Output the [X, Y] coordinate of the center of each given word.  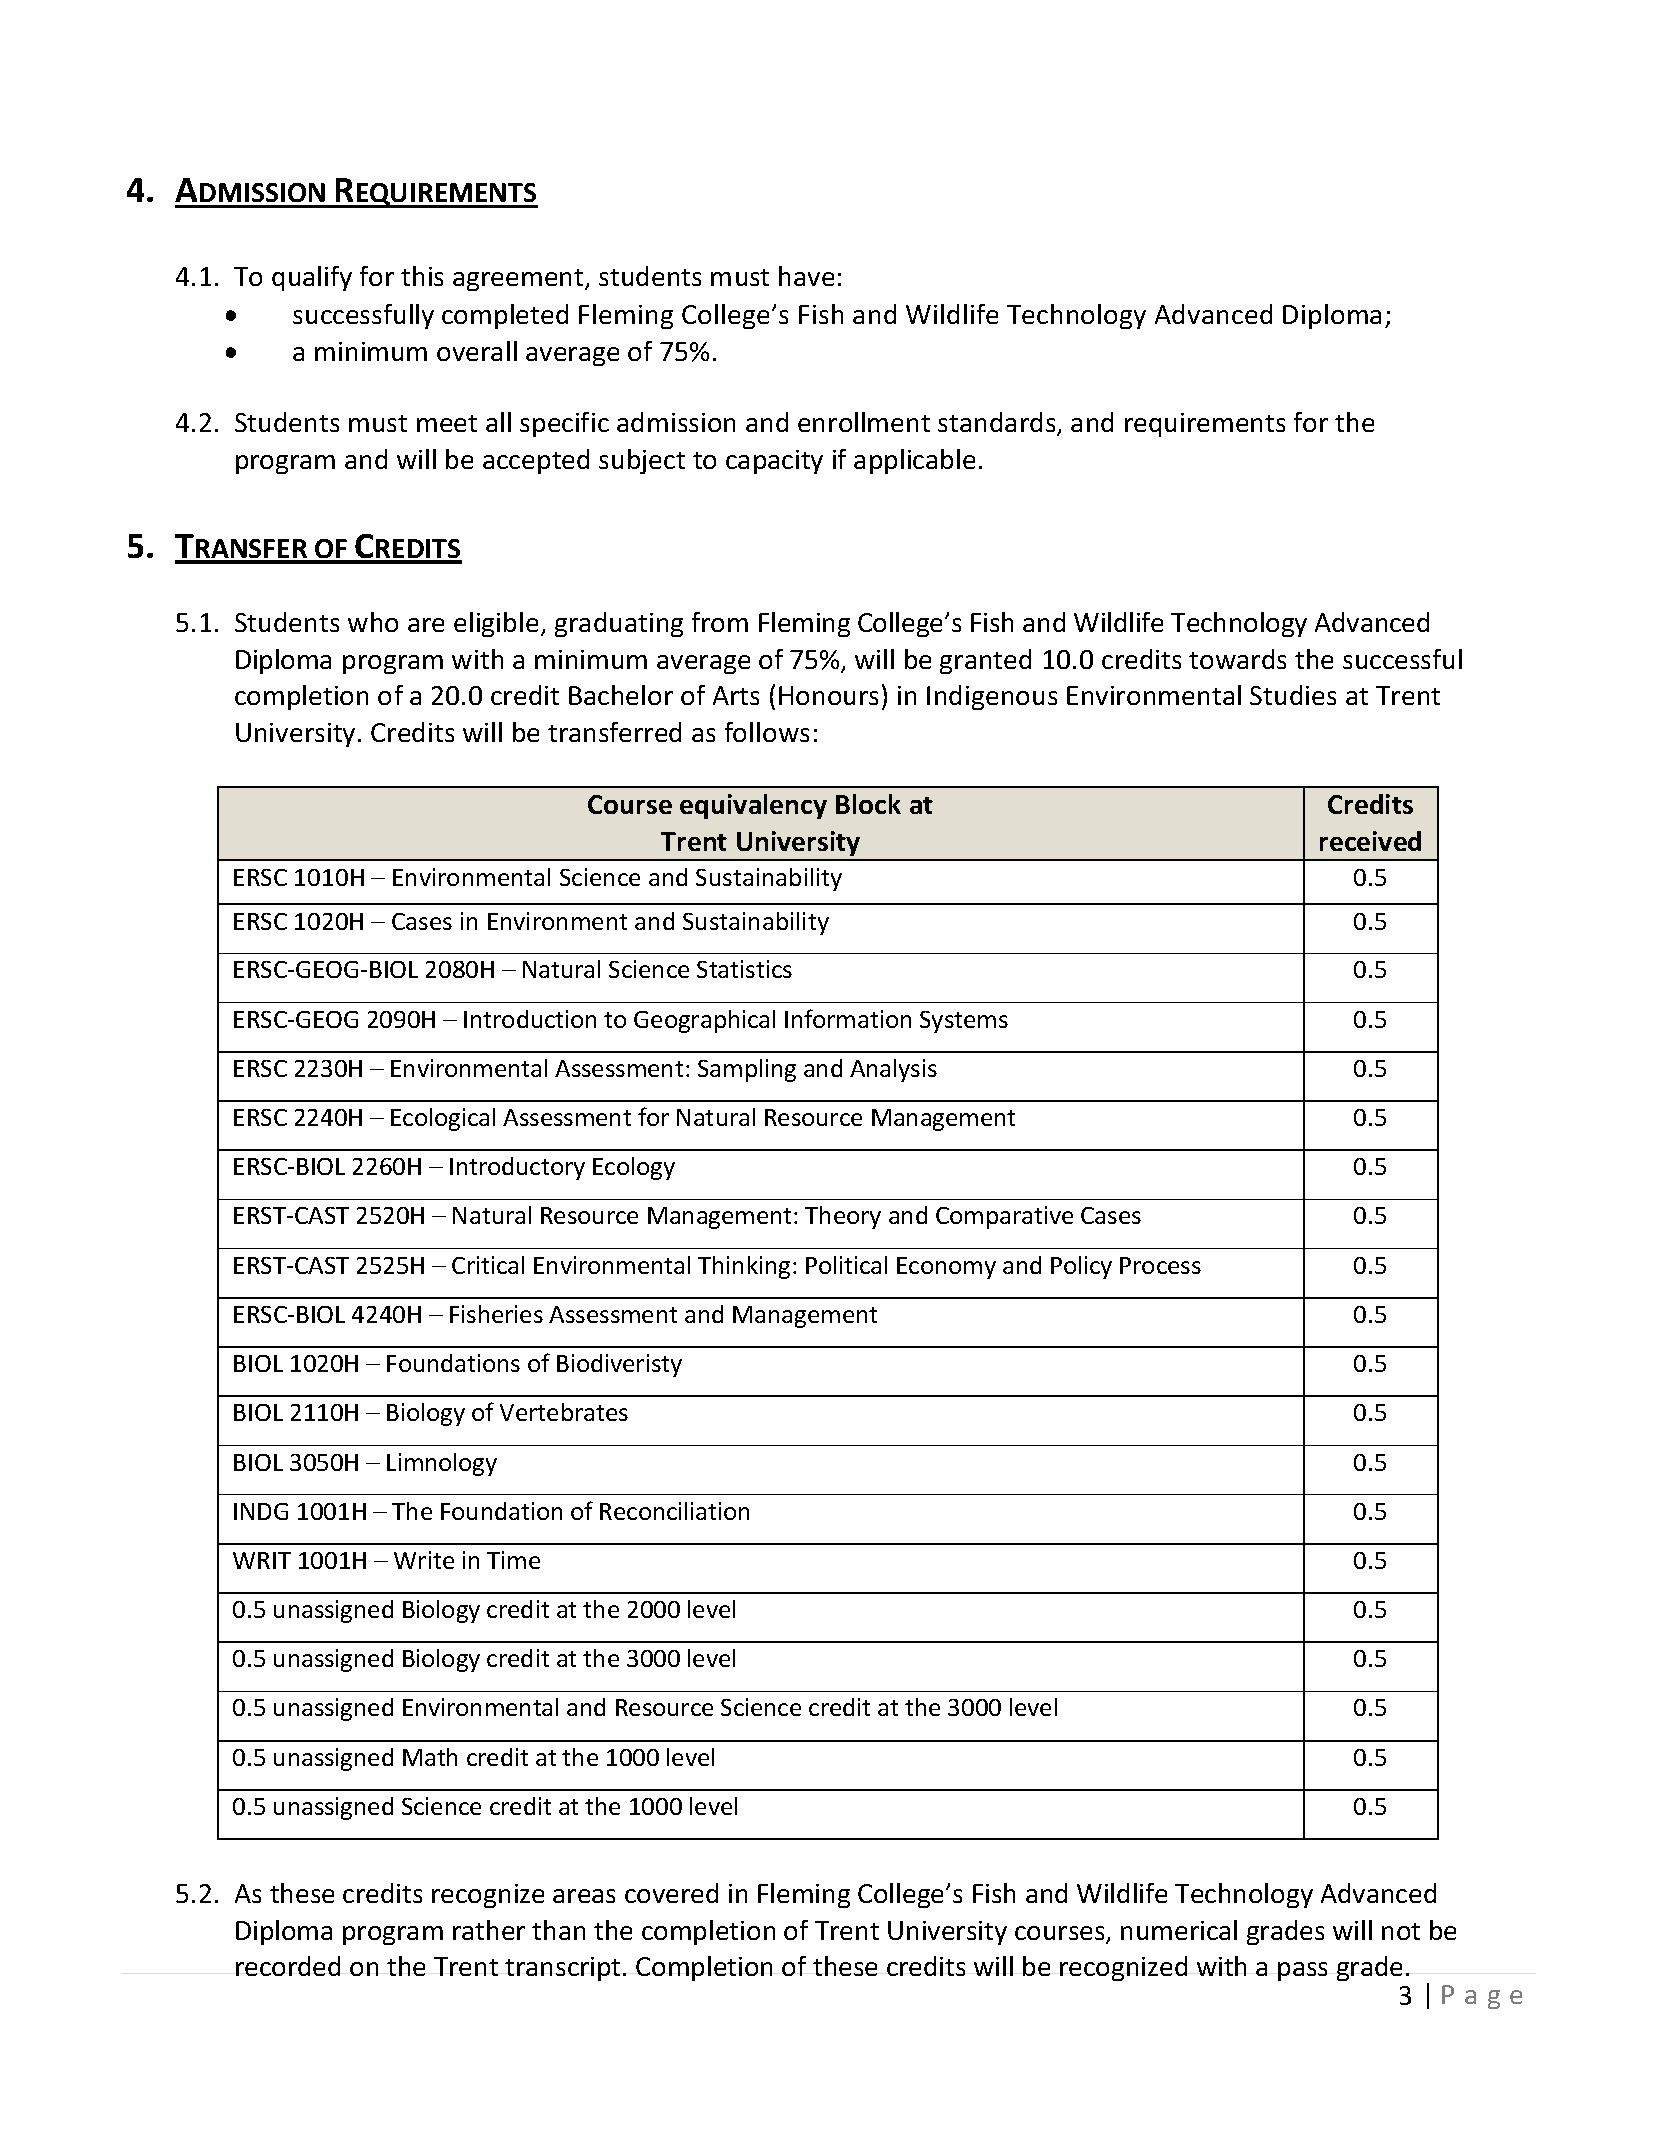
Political [846, 1265]
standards [998, 424]
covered [671, 1893]
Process [1160, 1265]
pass [1302, 1971]
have [806, 276]
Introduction [530, 1019]
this [422, 276]
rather [489, 1930]
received [1370, 841]
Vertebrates [564, 1412]
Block [868, 804]
